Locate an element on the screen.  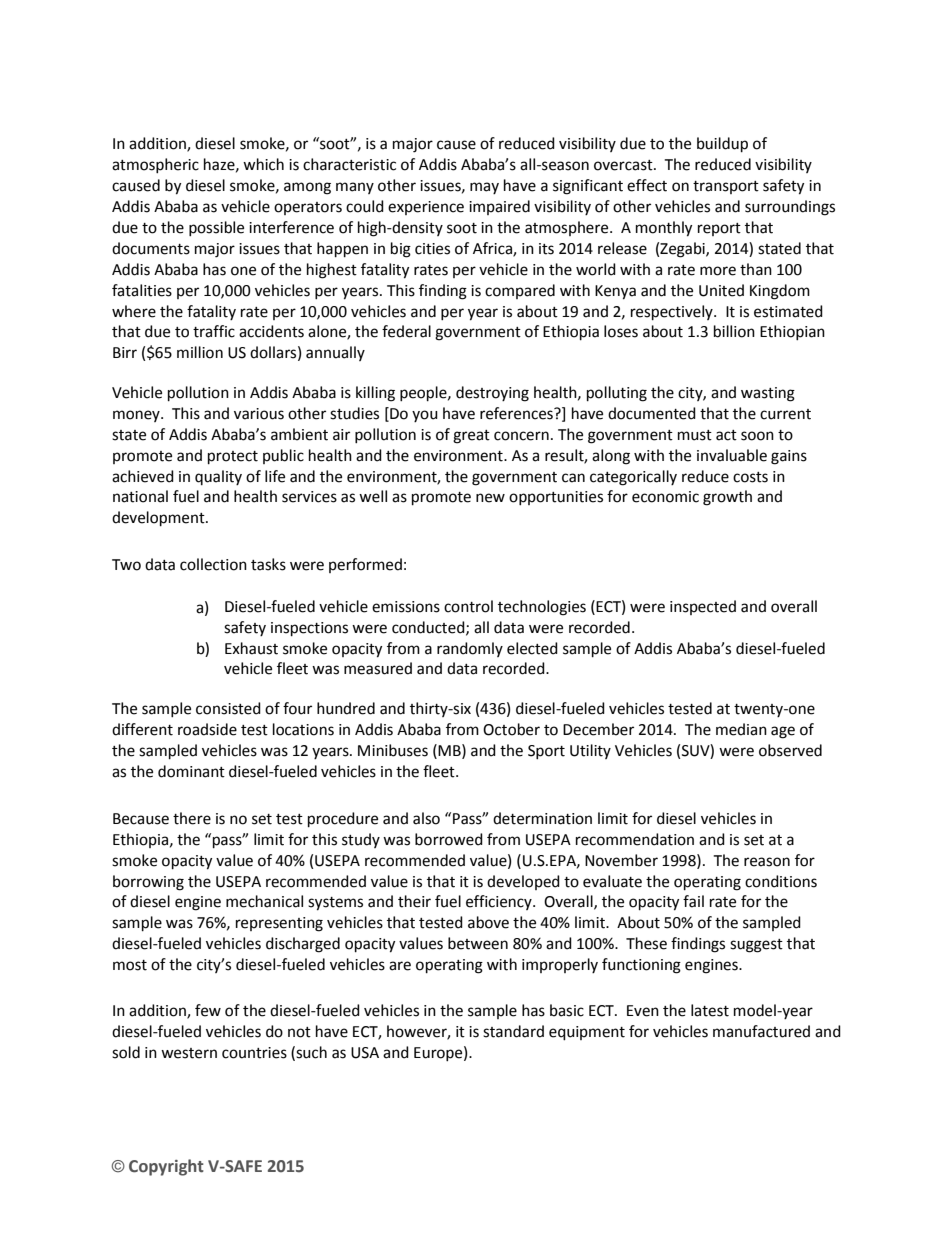
quality is located at coordinates (218, 477).
